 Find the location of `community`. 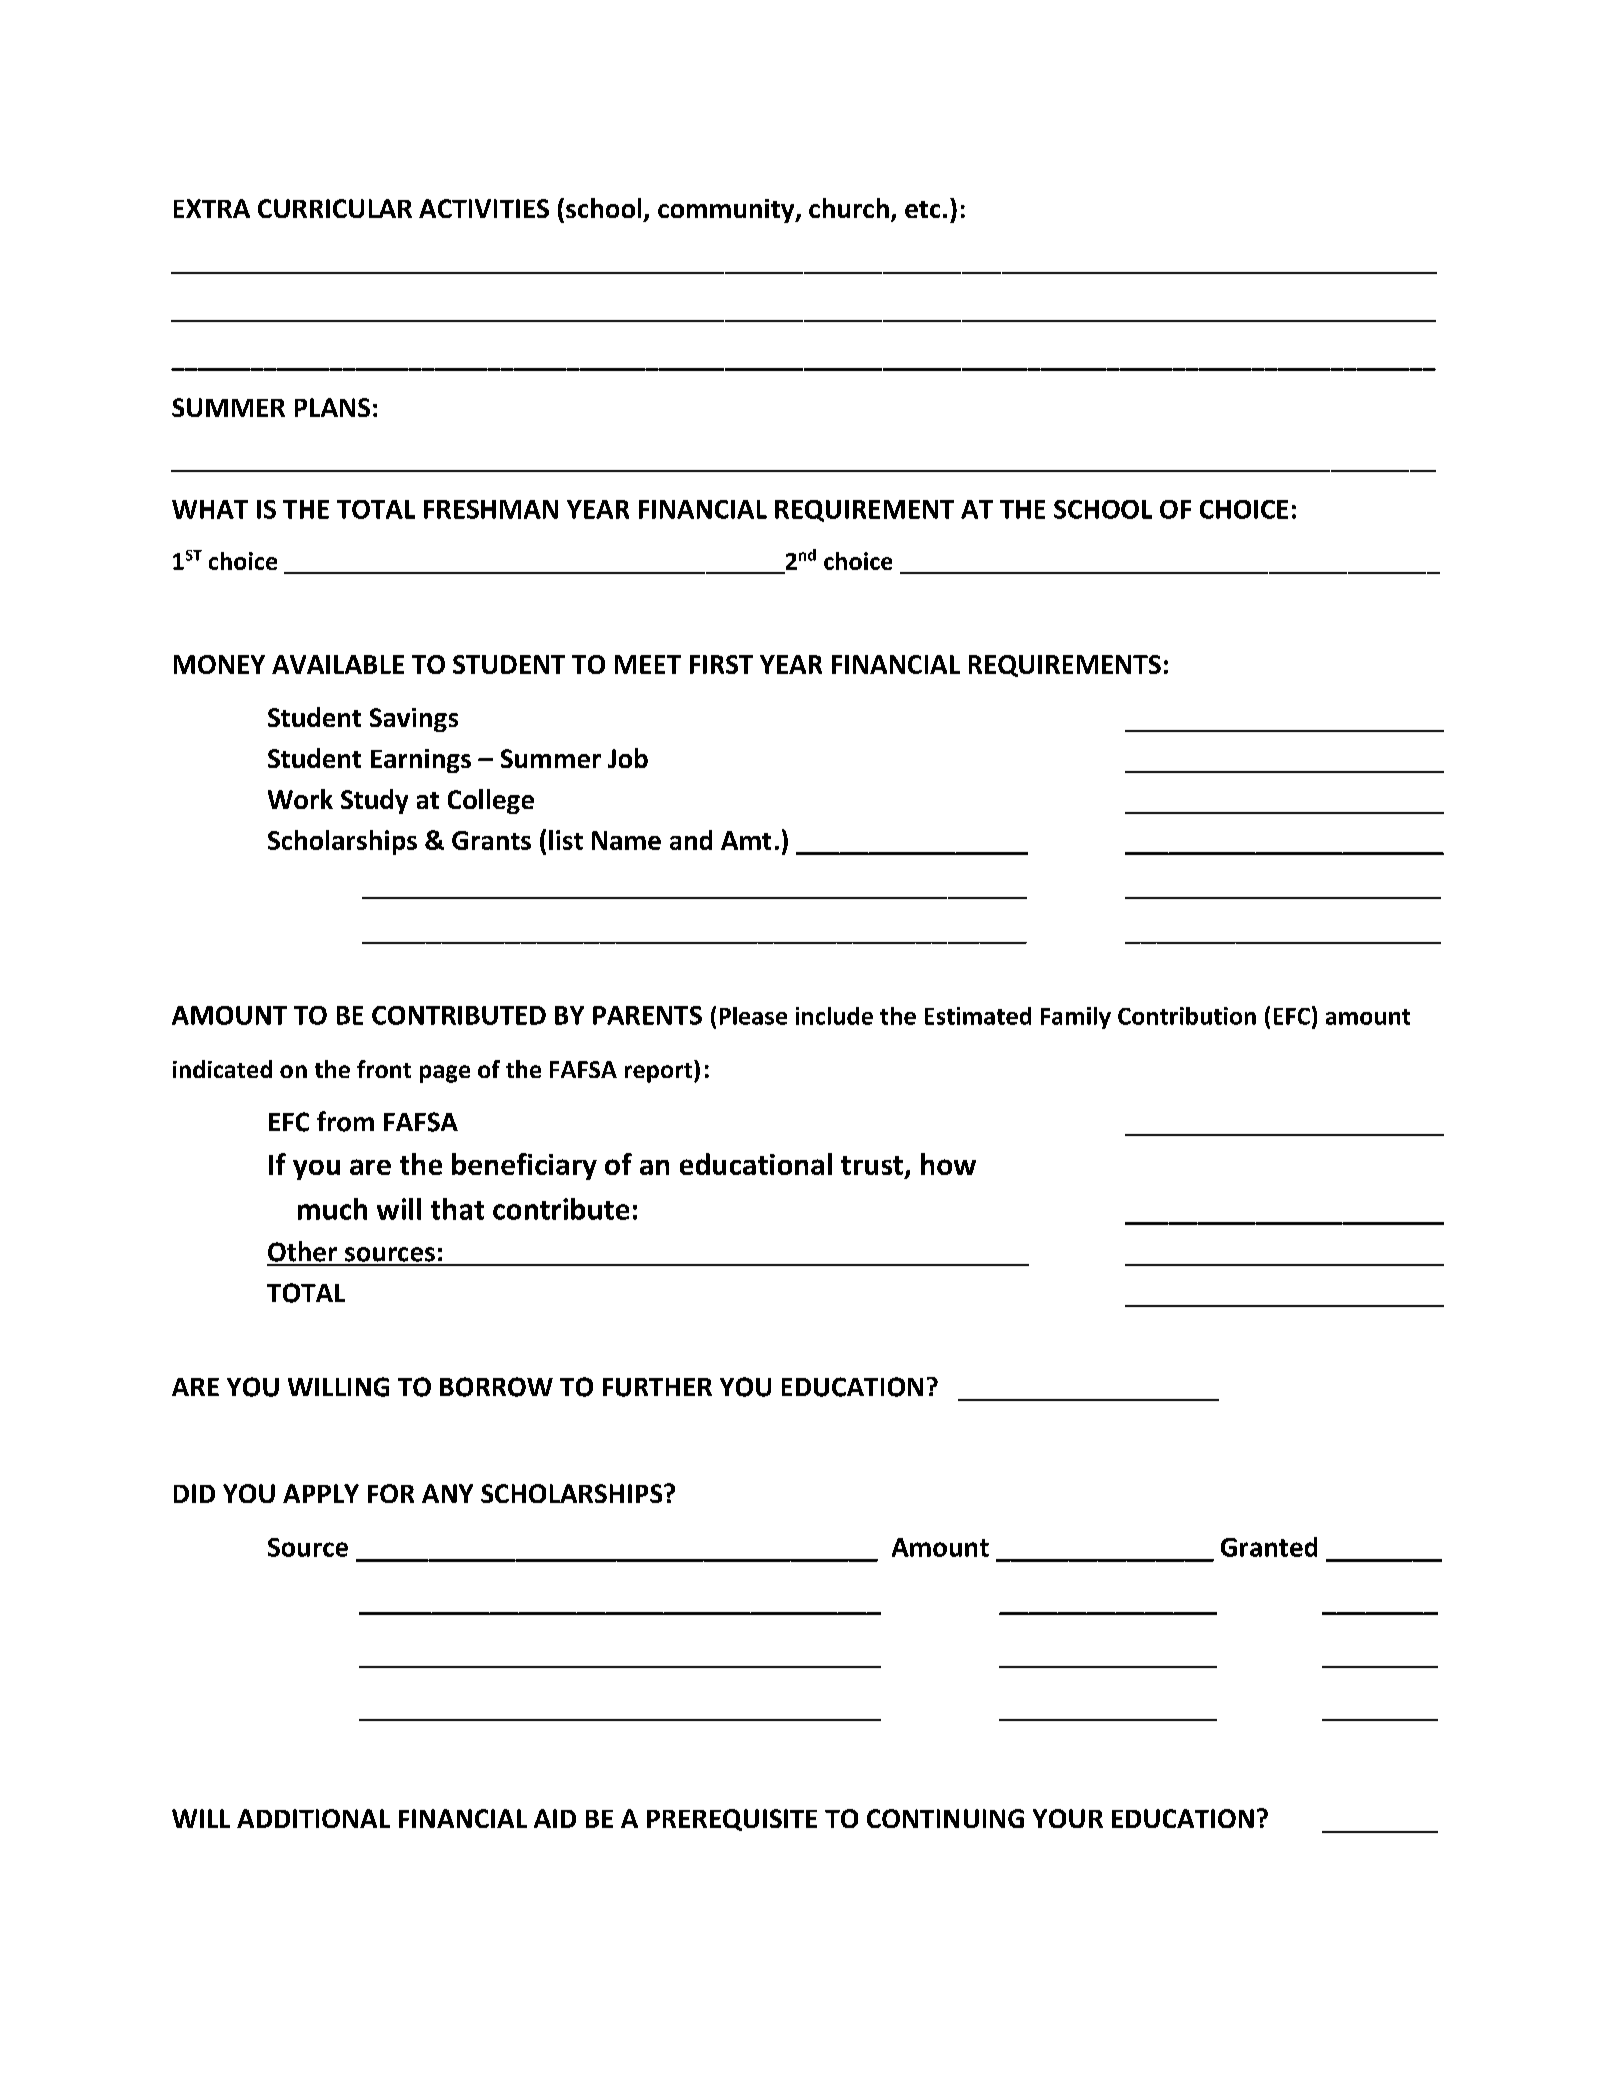

community is located at coordinates (727, 211).
